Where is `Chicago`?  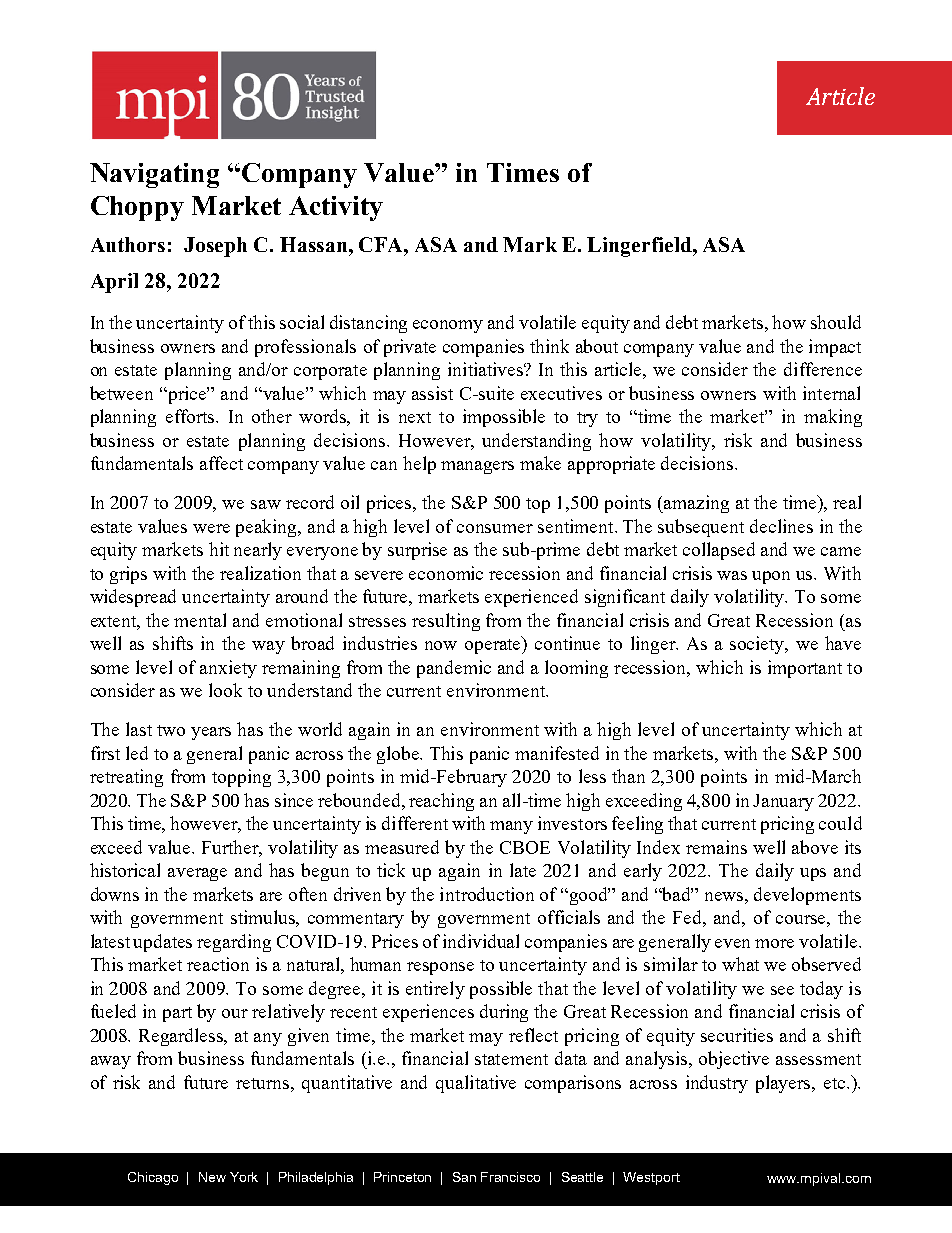
Chicago is located at coordinates (153, 1178).
